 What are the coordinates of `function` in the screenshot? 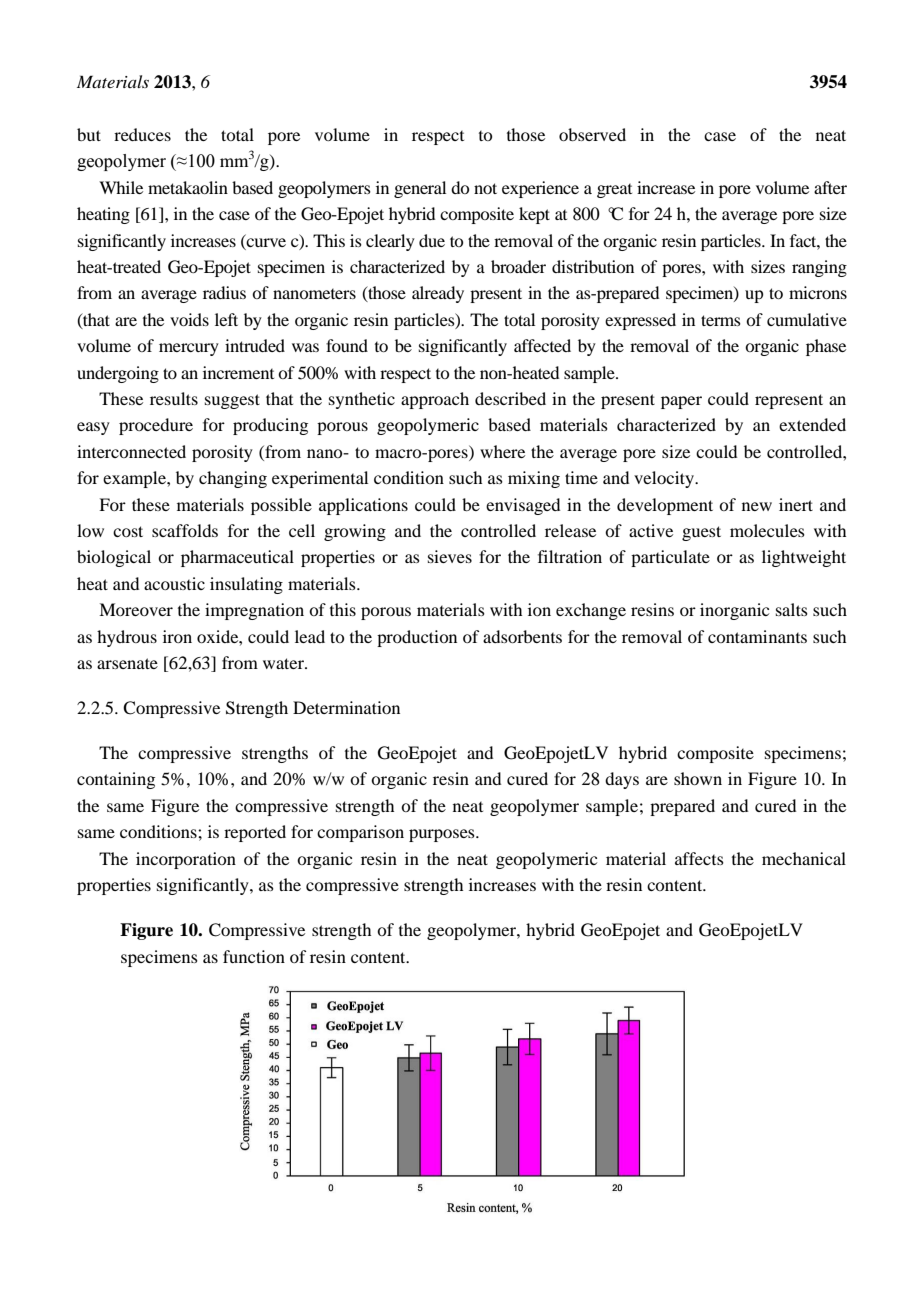 It's located at (254, 956).
